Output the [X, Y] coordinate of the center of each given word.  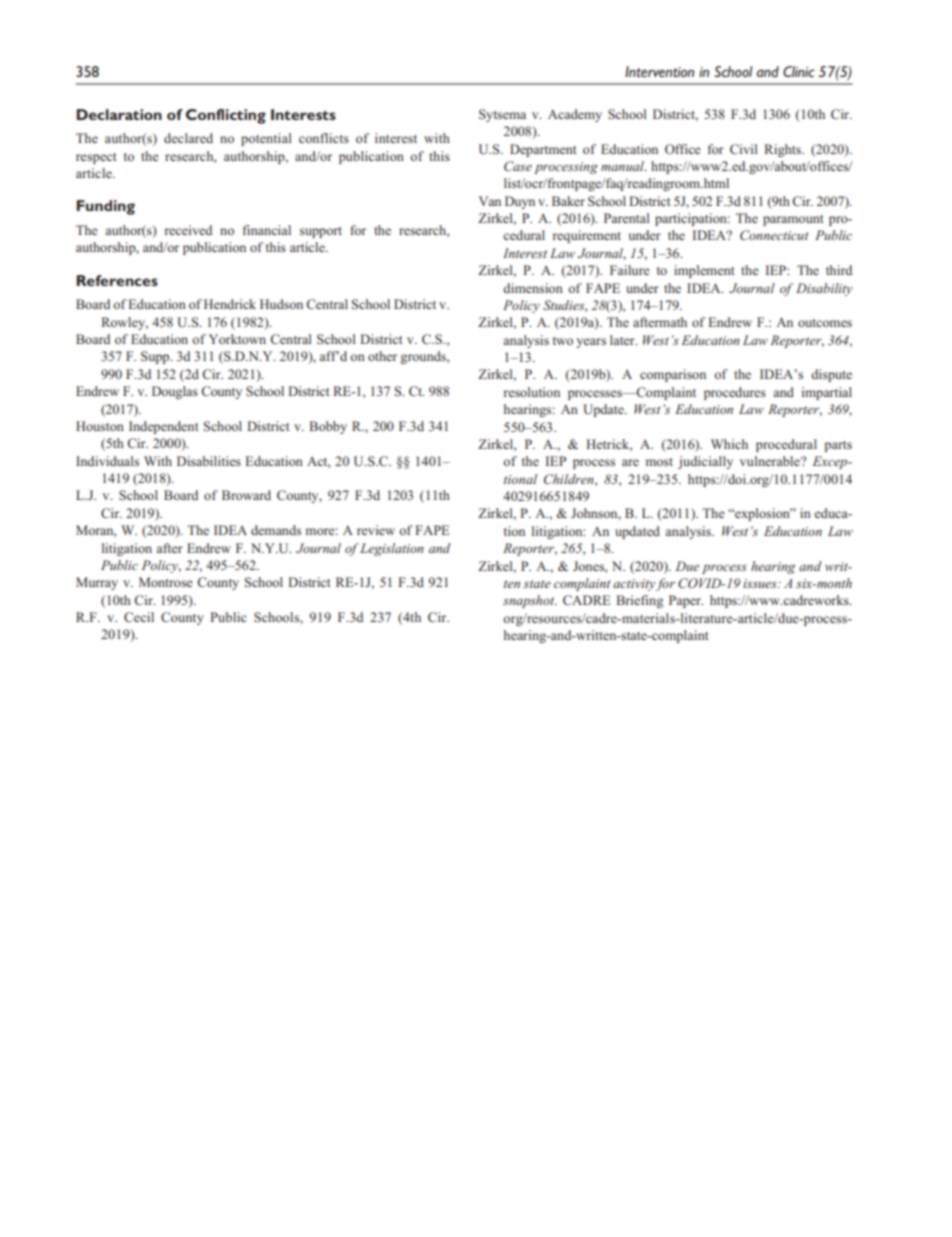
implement [704, 271]
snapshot [530, 601]
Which [729, 444]
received [188, 230]
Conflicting [226, 116]
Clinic [799, 71]
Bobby [328, 427]
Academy [575, 115]
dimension [533, 288]
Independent [164, 427]
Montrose [166, 582]
